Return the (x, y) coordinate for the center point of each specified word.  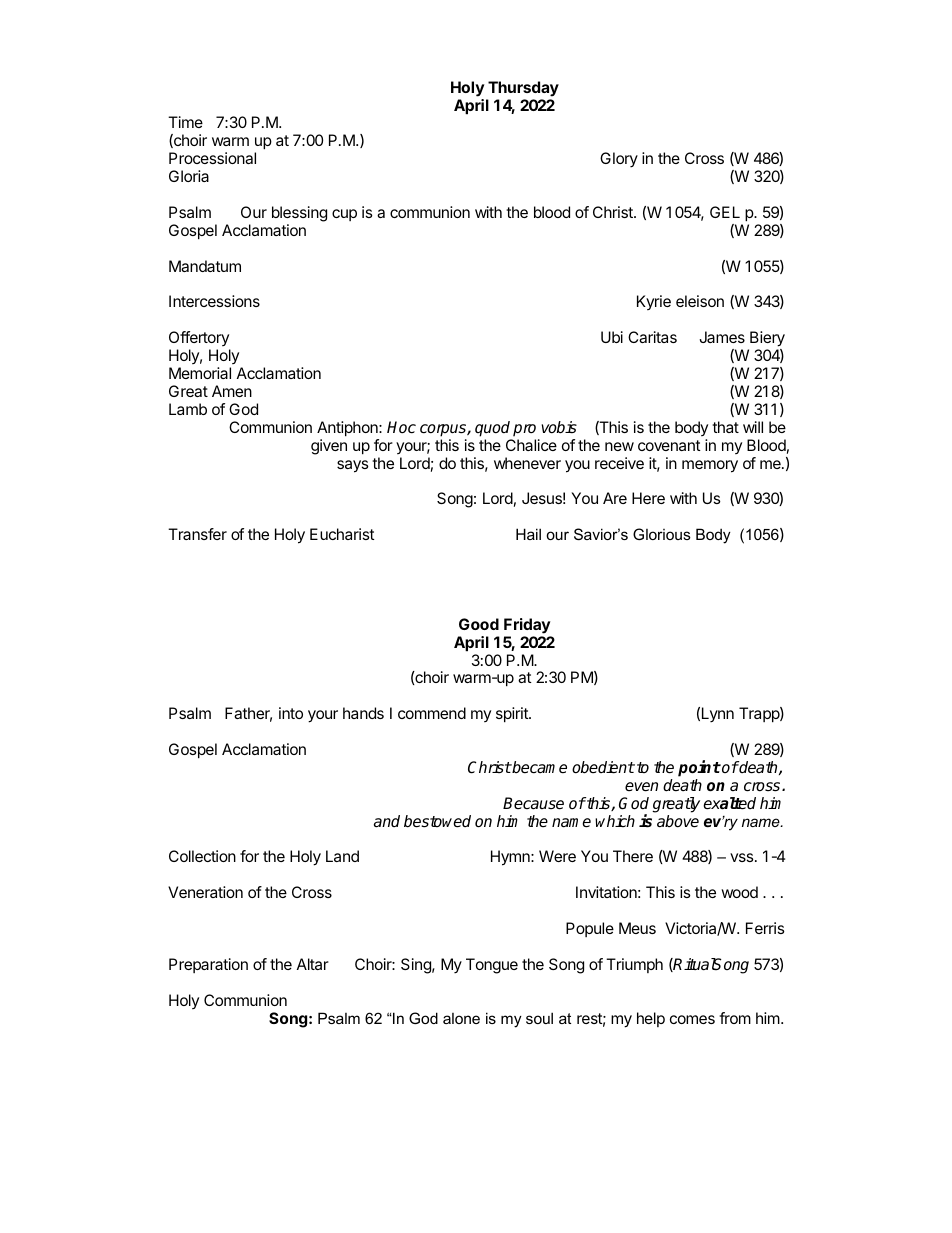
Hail (528, 534)
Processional (212, 158)
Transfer (197, 534)
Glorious (662, 534)
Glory (619, 160)
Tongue (492, 966)
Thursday (523, 89)
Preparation (208, 965)
